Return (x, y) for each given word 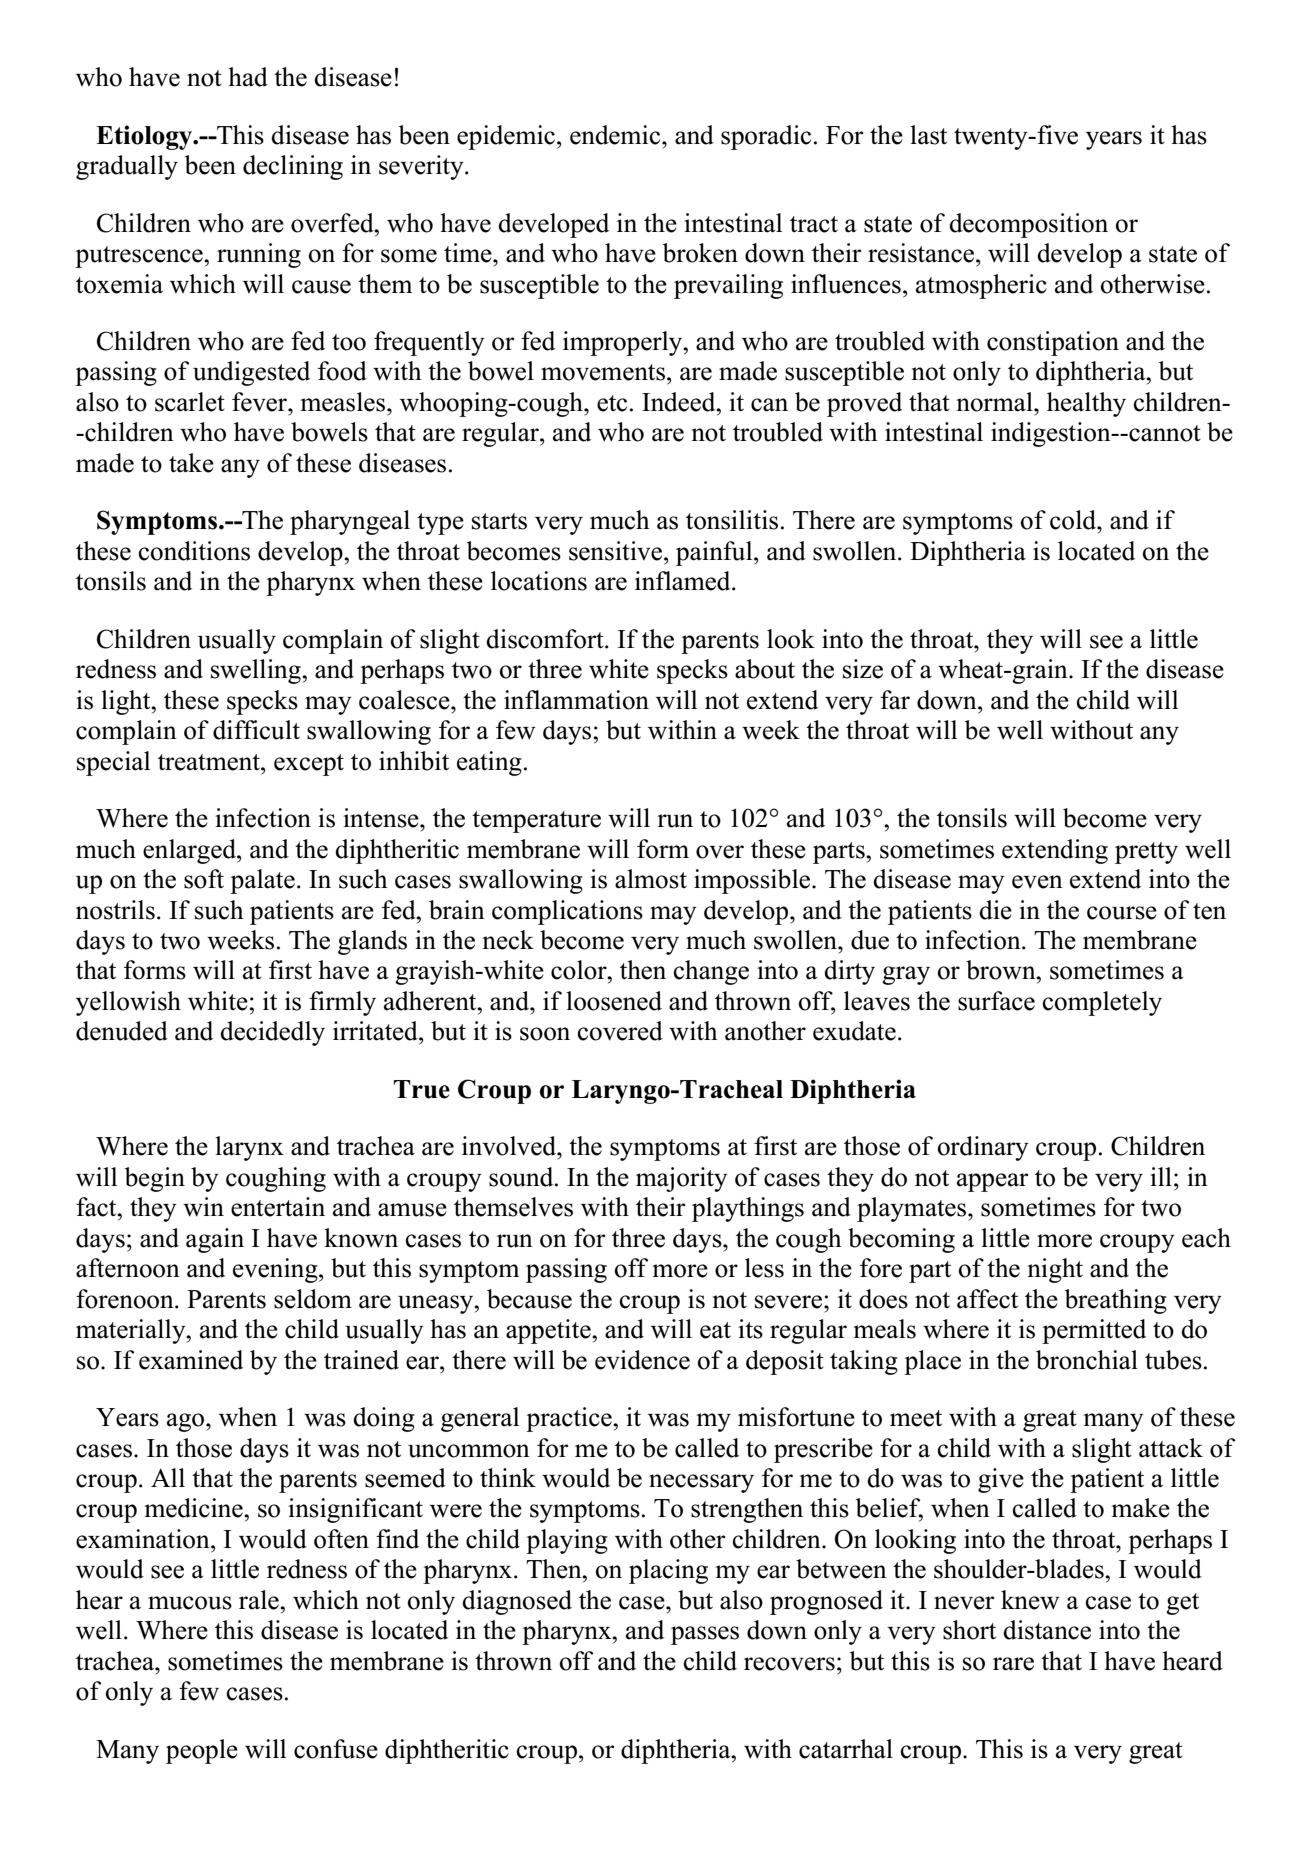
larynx (249, 1148)
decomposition (1028, 225)
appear (992, 1182)
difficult (256, 730)
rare (1013, 1664)
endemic (616, 135)
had (248, 77)
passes (705, 1635)
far (895, 700)
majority (682, 1179)
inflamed (684, 581)
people (202, 1751)
